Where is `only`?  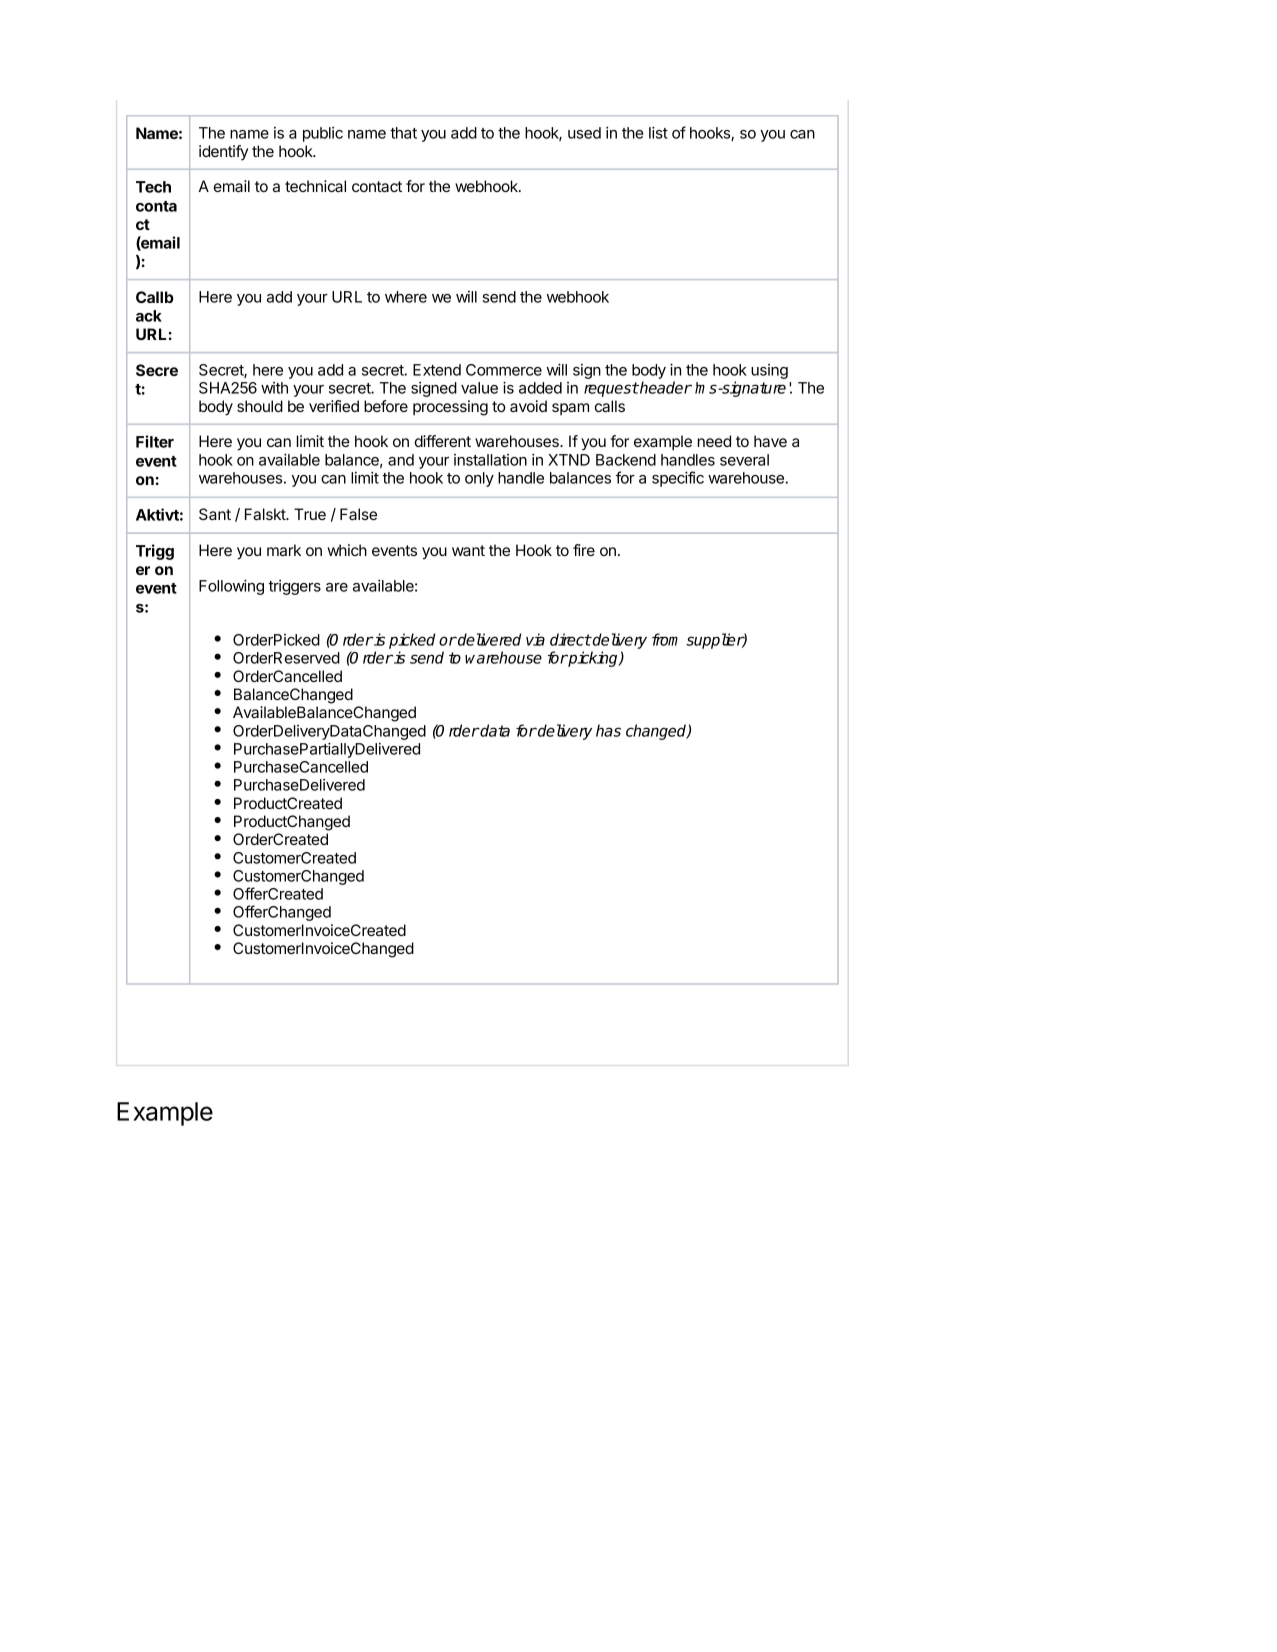
only is located at coordinates (479, 479).
